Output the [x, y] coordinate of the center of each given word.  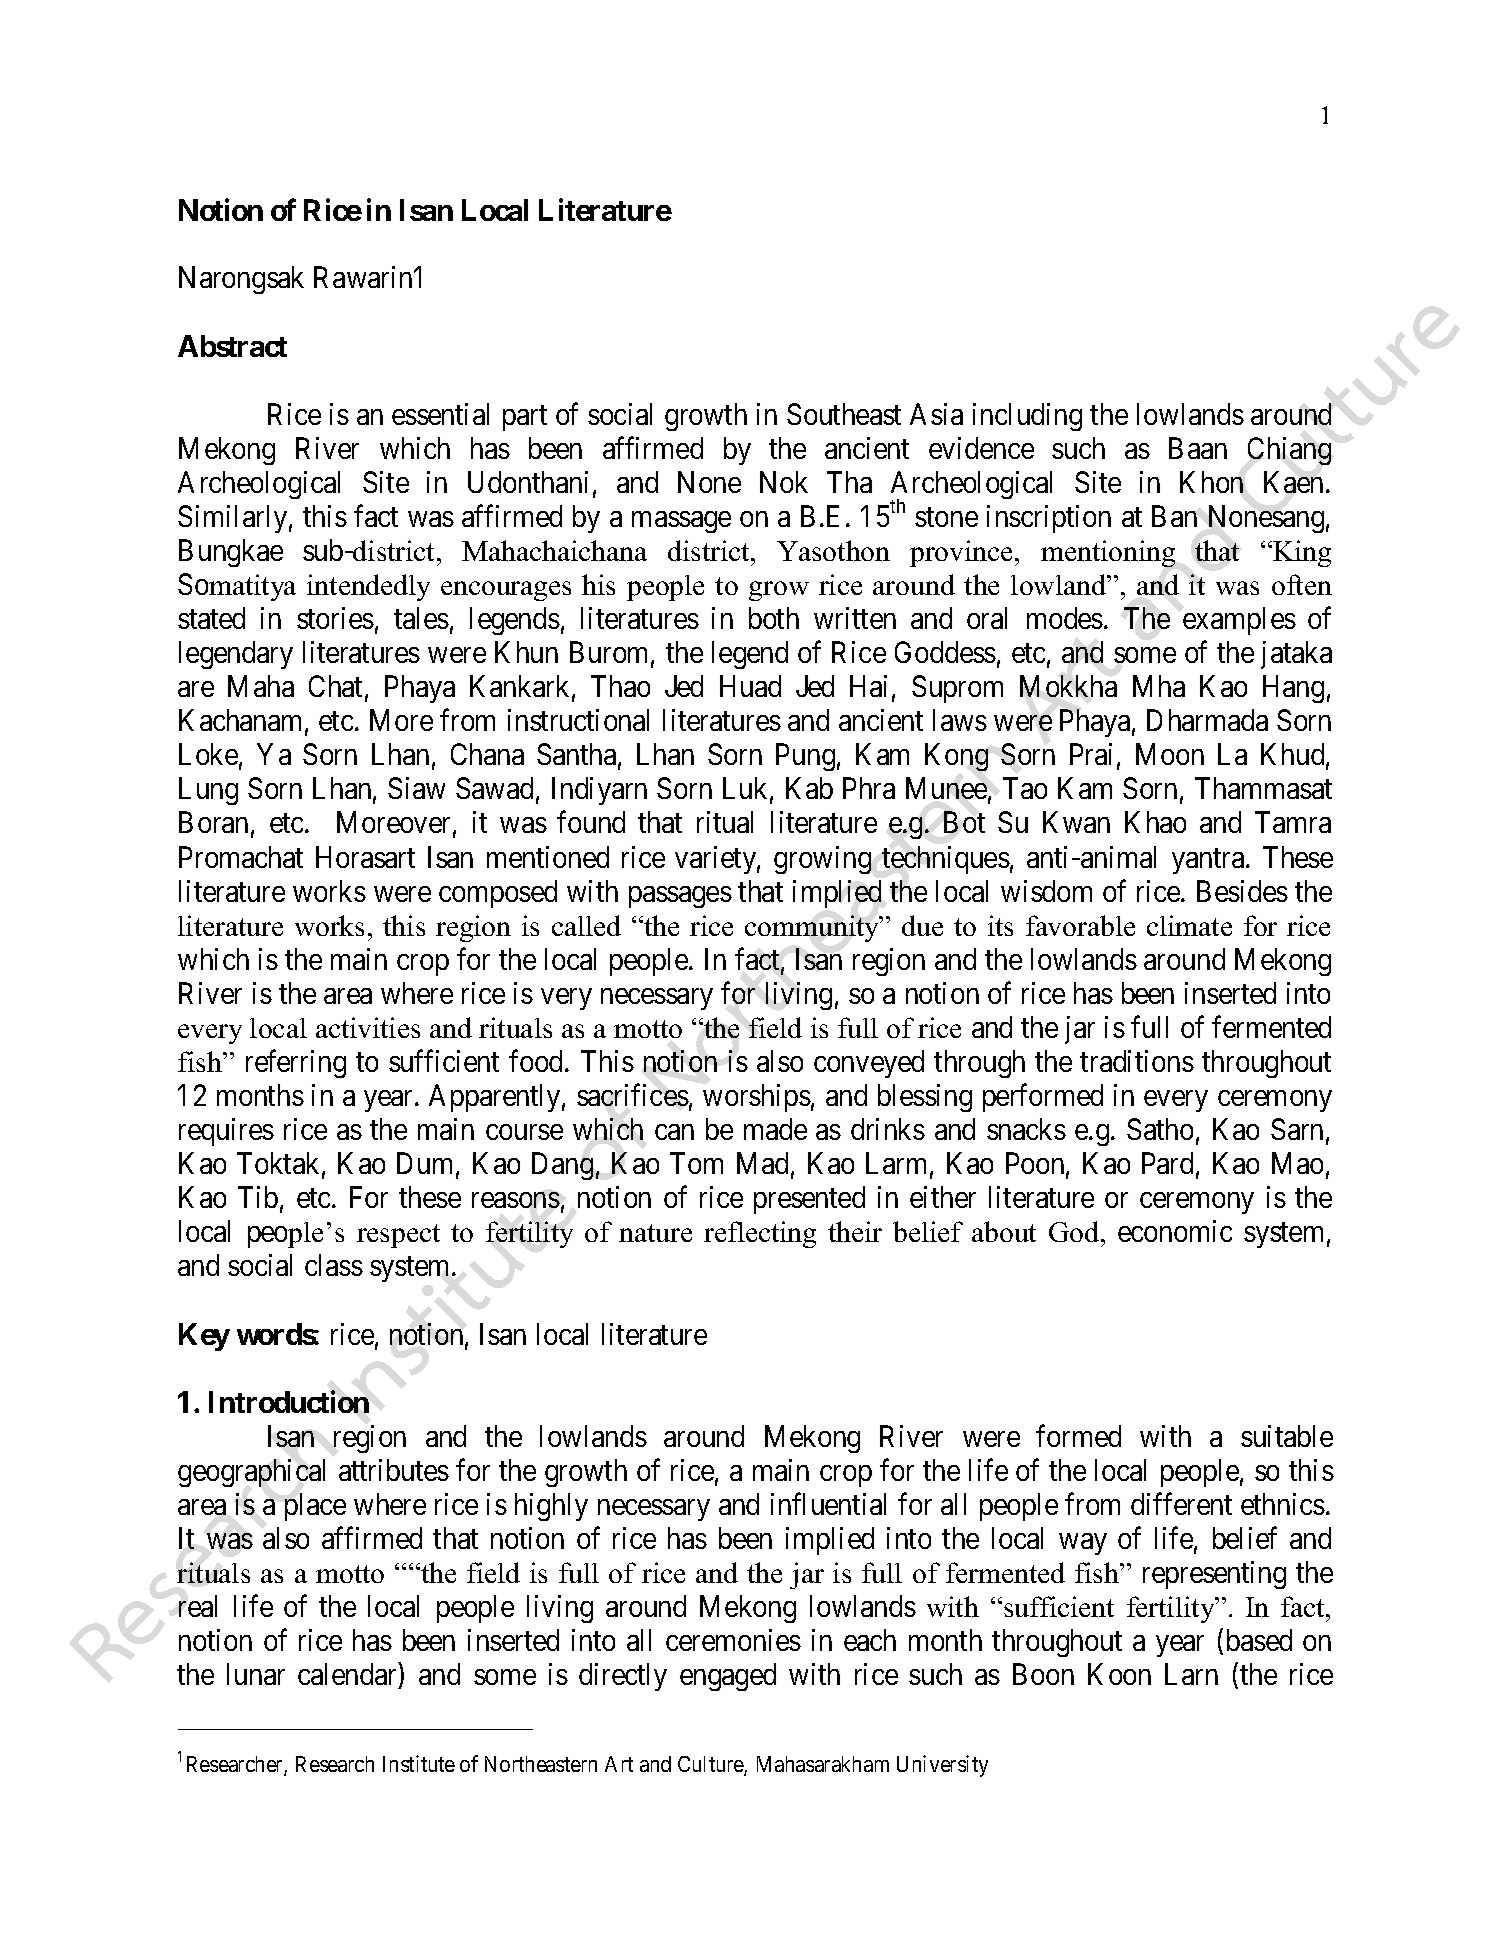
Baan [1198, 448]
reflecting [760, 1234]
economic [1175, 1231]
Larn [1191, 1674]
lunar [256, 1674]
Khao [1155, 822]
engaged [728, 1677]
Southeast [844, 414]
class [334, 1265]
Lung [208, 791]
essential [440, 414]
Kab [809, 788]
